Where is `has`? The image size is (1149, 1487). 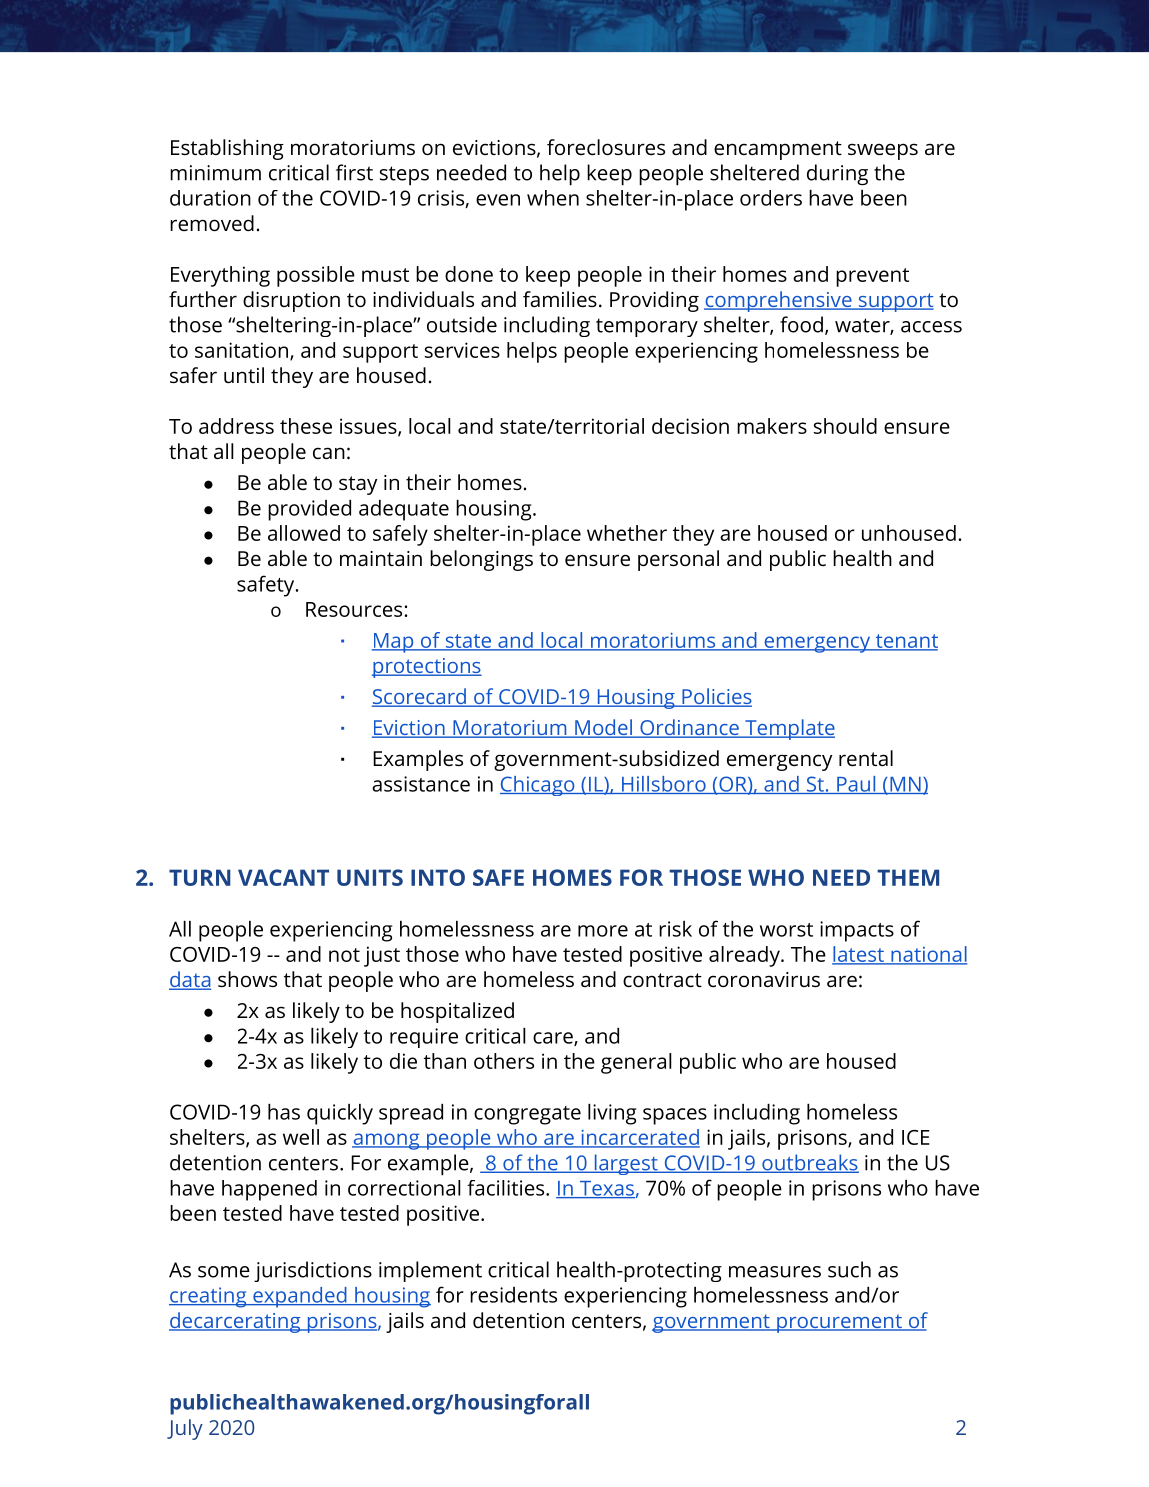 has is located at coordinates (284, 1112).
